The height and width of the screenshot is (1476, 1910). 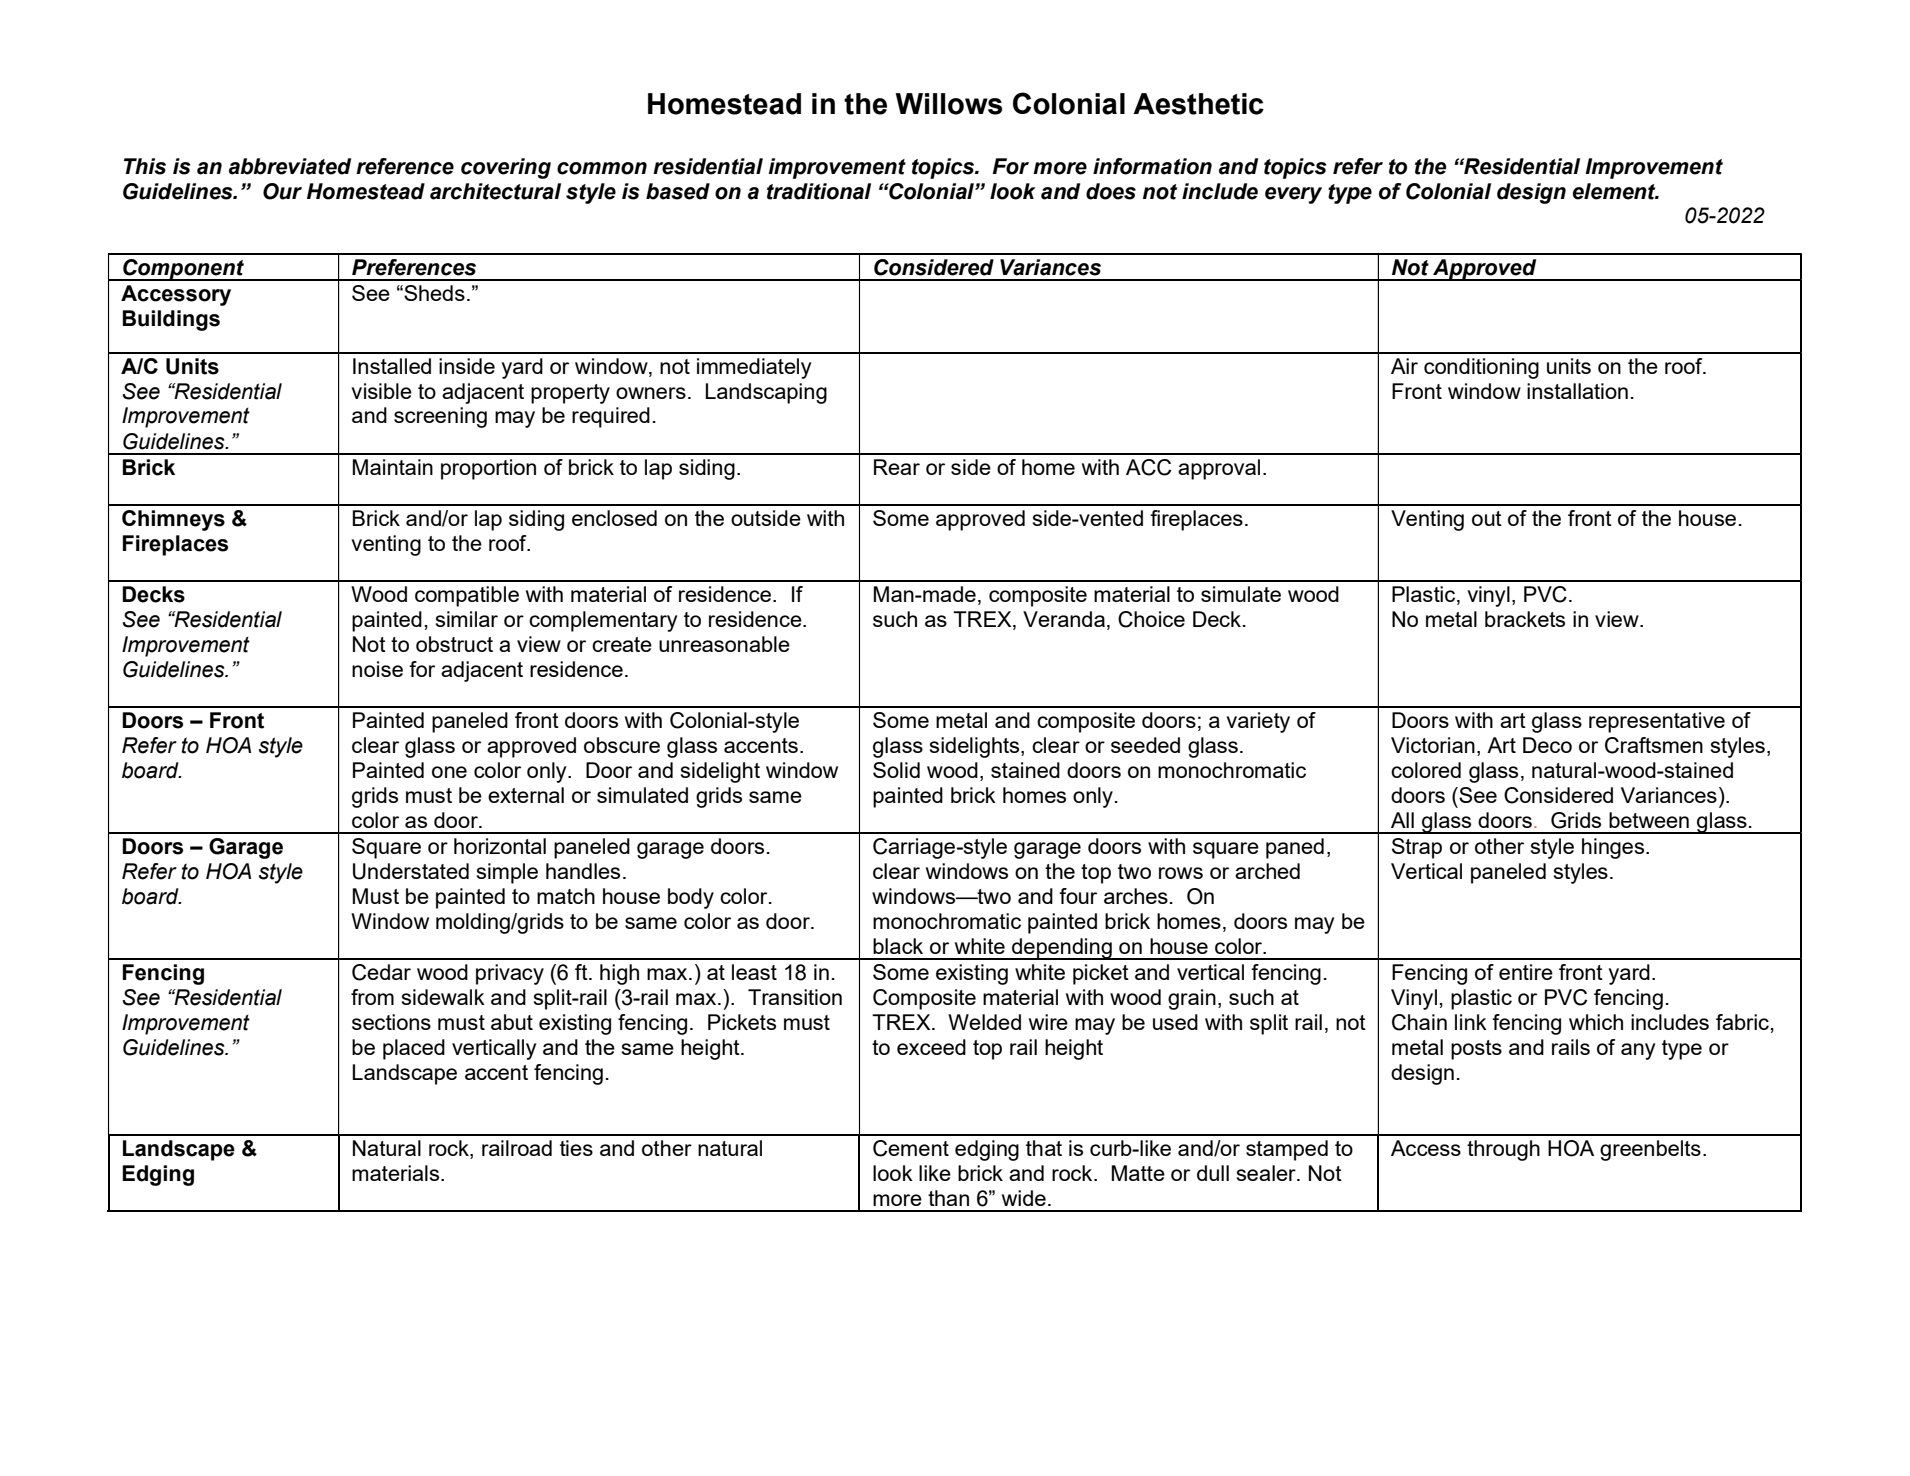 What do you see at coordinates (898, 946) in the screenshot?
I see `black` at bounding box center [898, 946].
